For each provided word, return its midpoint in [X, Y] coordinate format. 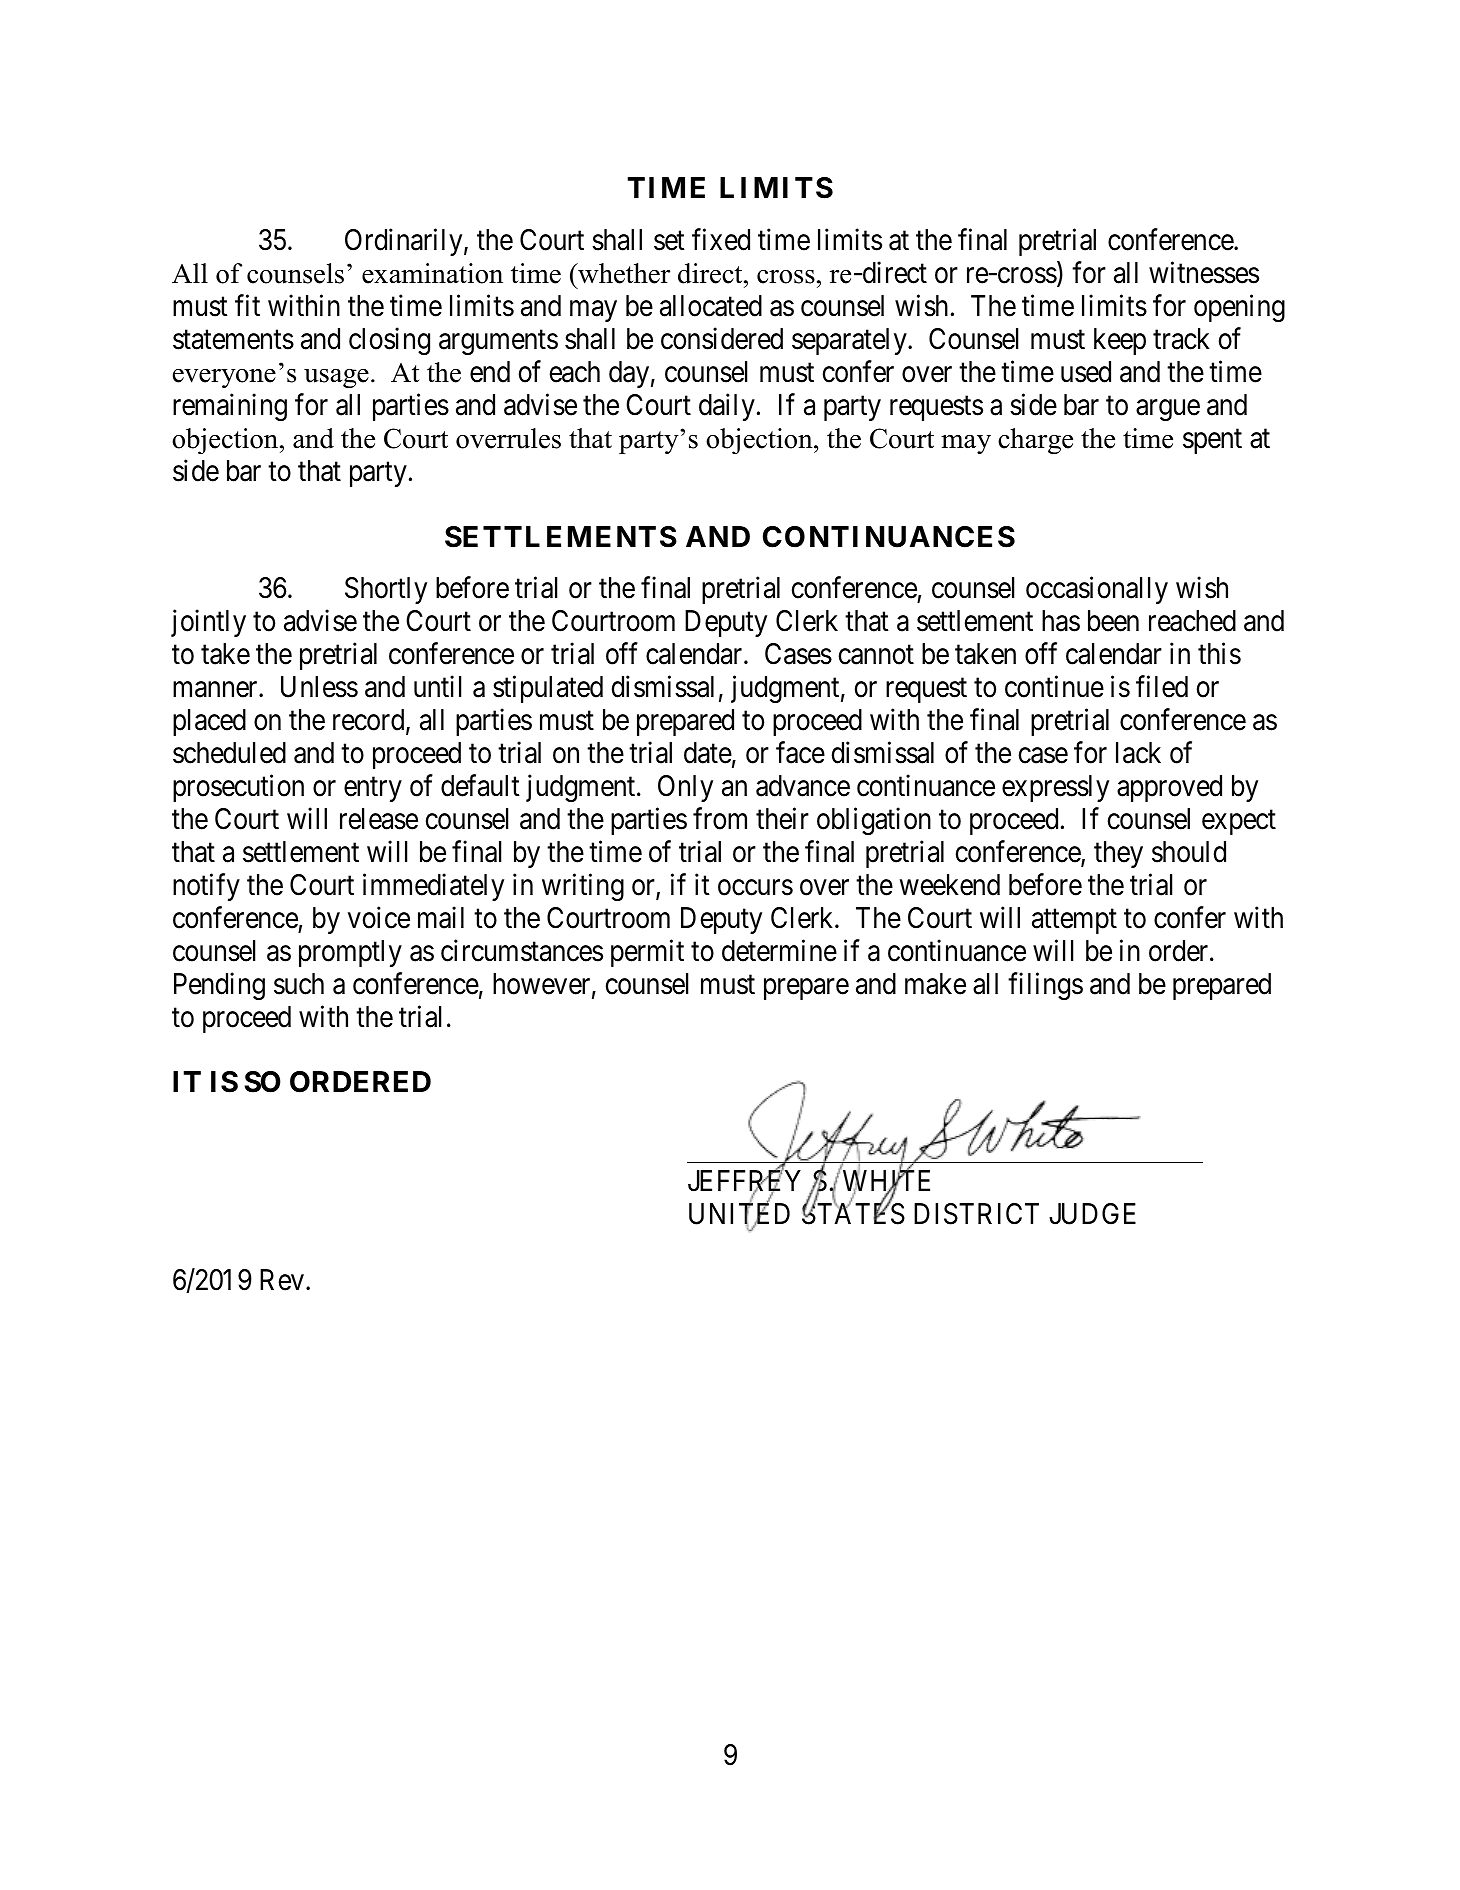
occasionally [1097, 590]
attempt [1074, 921]
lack [1138, 753]
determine [779, 950]
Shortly [386, 590]
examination [432, 273]
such [299, 984]
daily [727, 407]
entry [373, 789]
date [708, 753]
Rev [282, 1280]
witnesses [1204, 273]
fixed [721, 240]
